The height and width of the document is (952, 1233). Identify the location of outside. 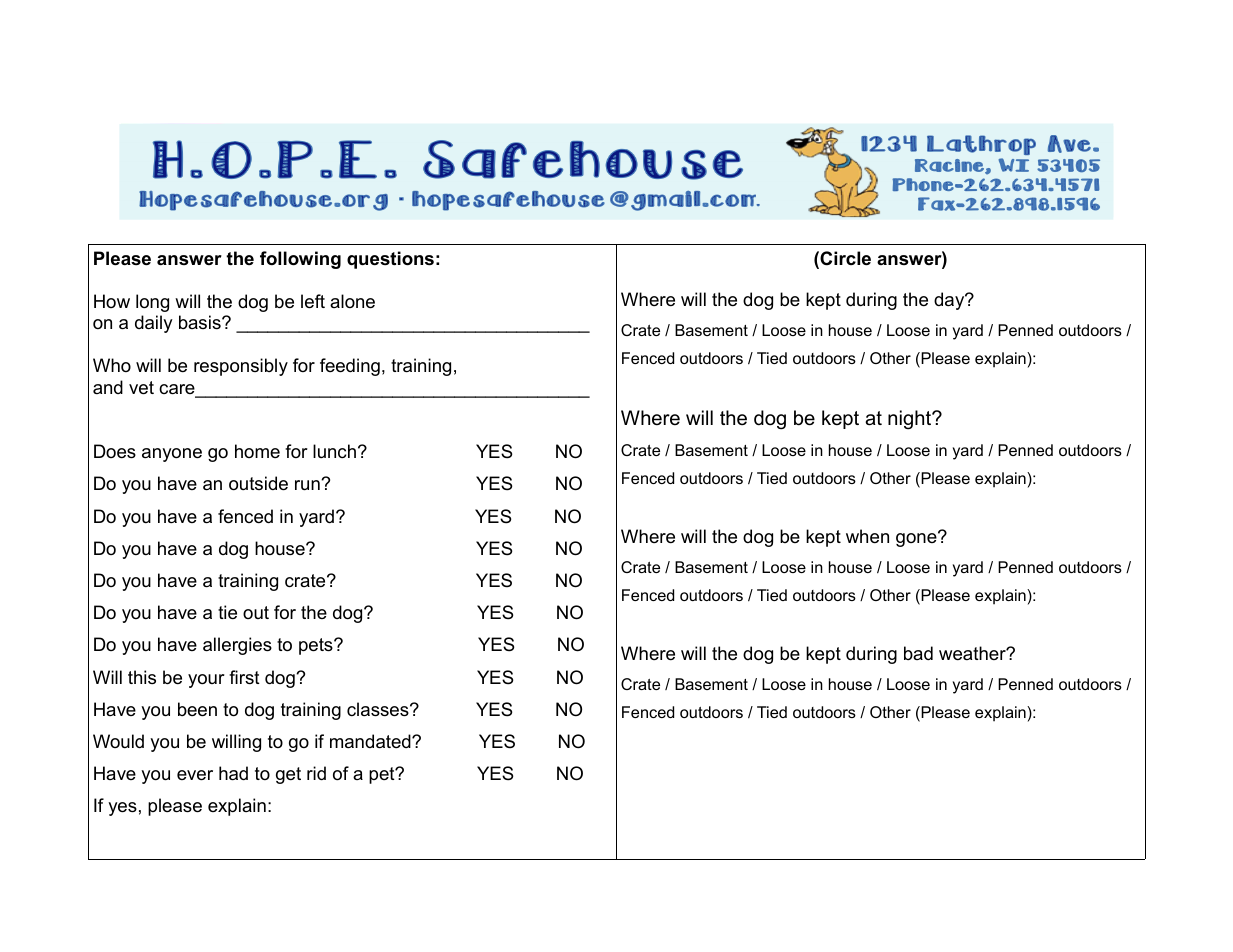
(258, 483).
